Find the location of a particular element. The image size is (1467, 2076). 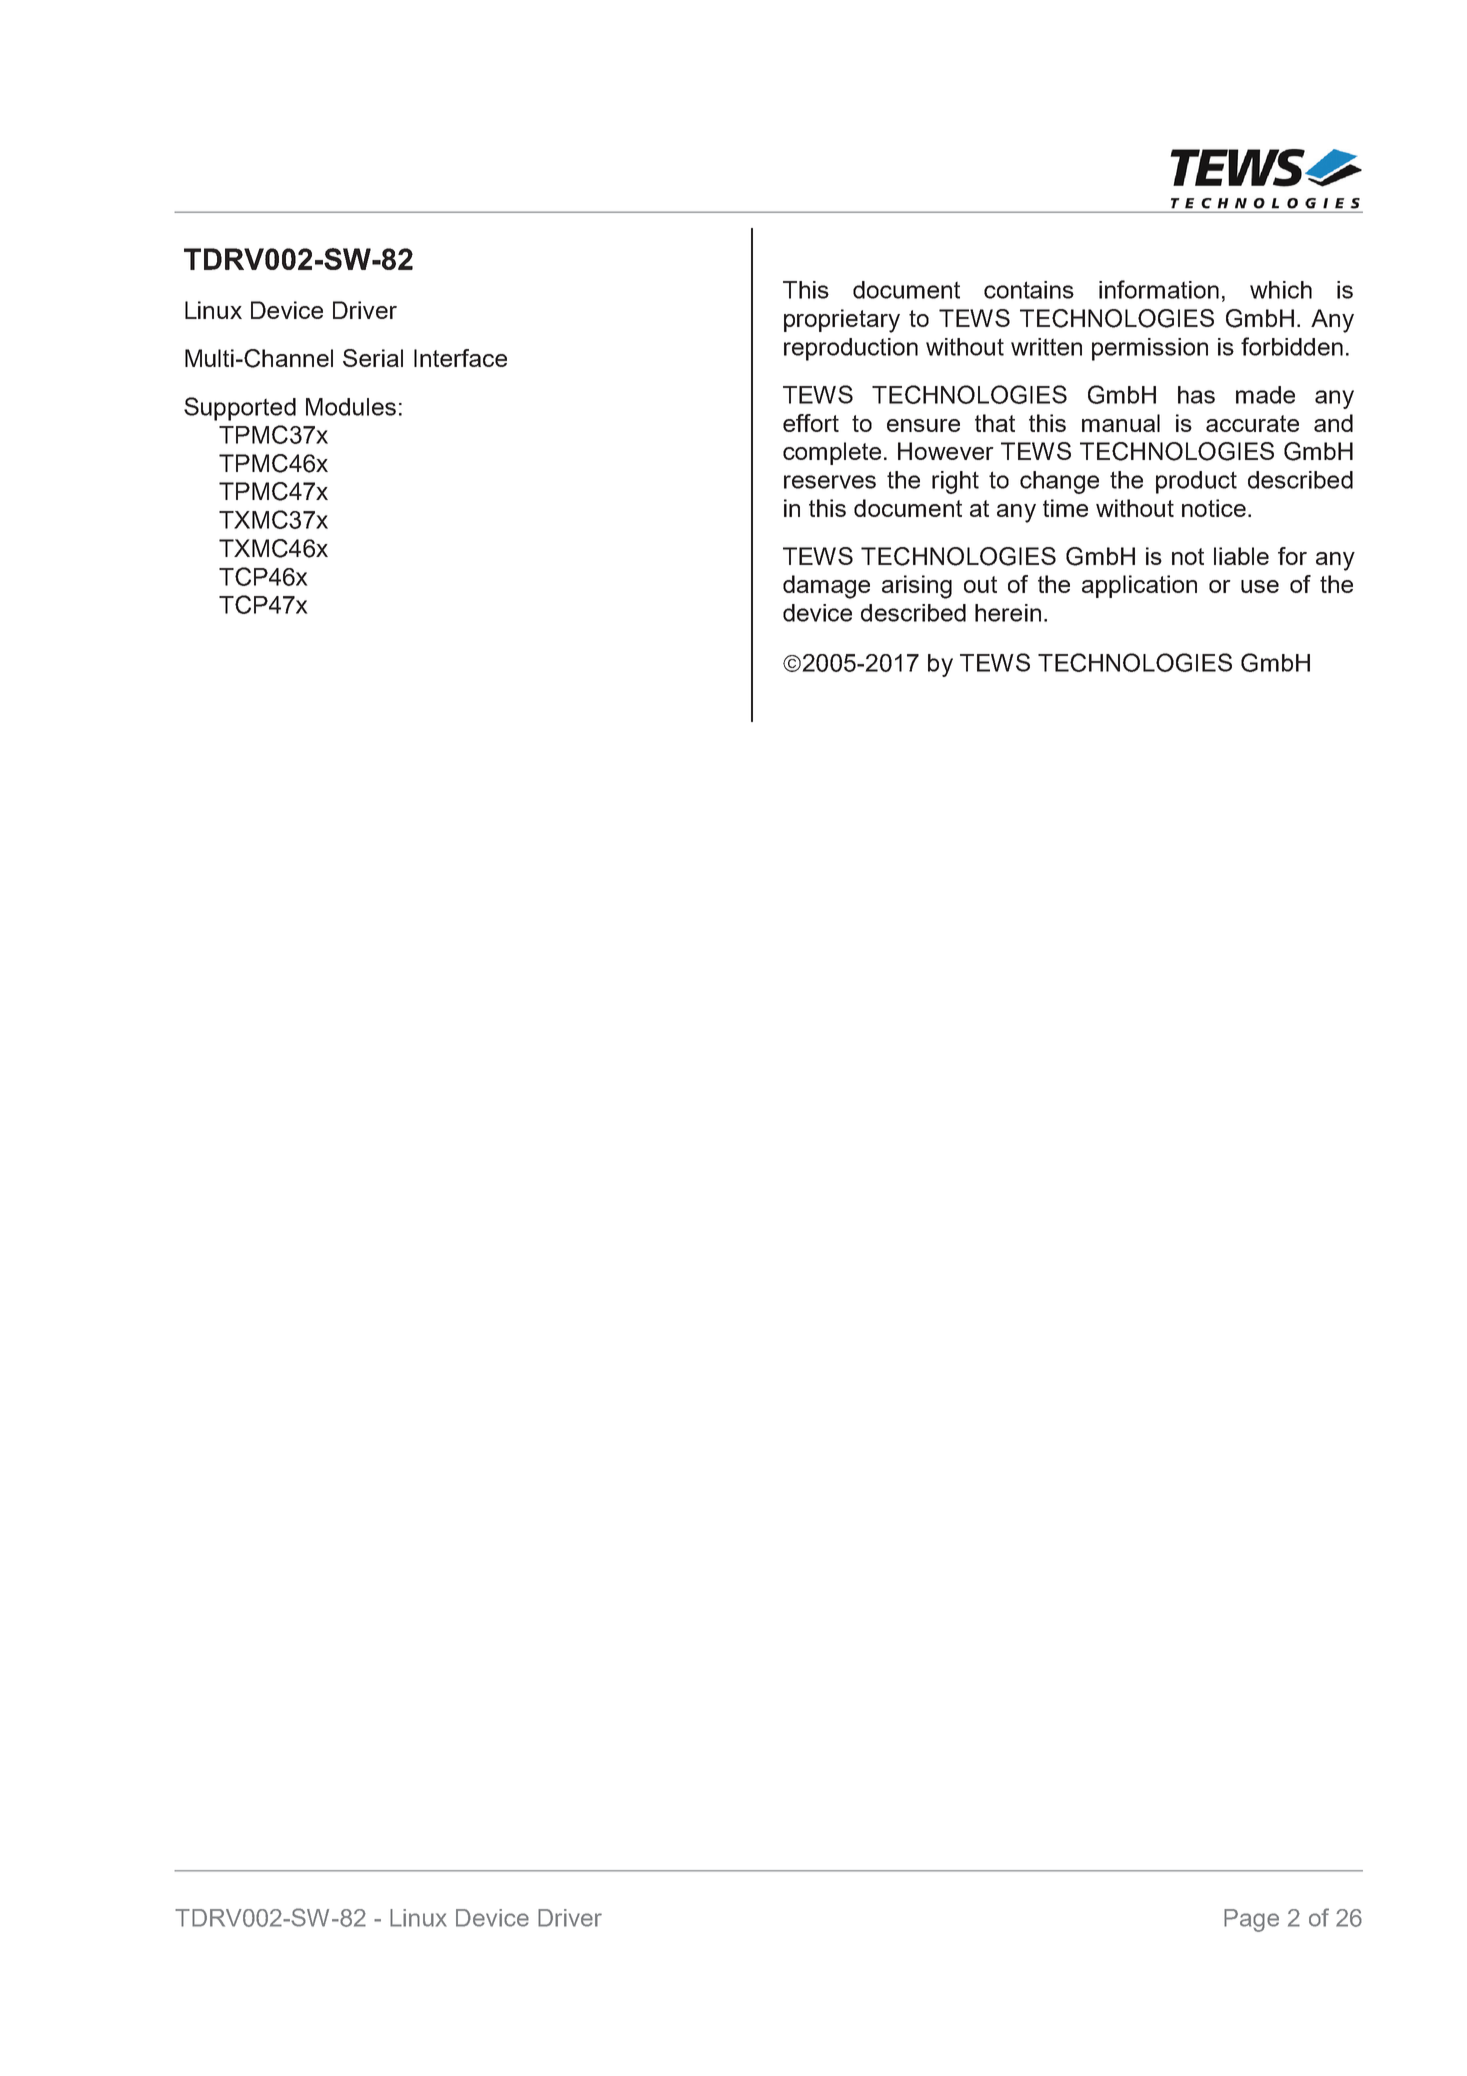

use is located at coordinates (1260, 586).
